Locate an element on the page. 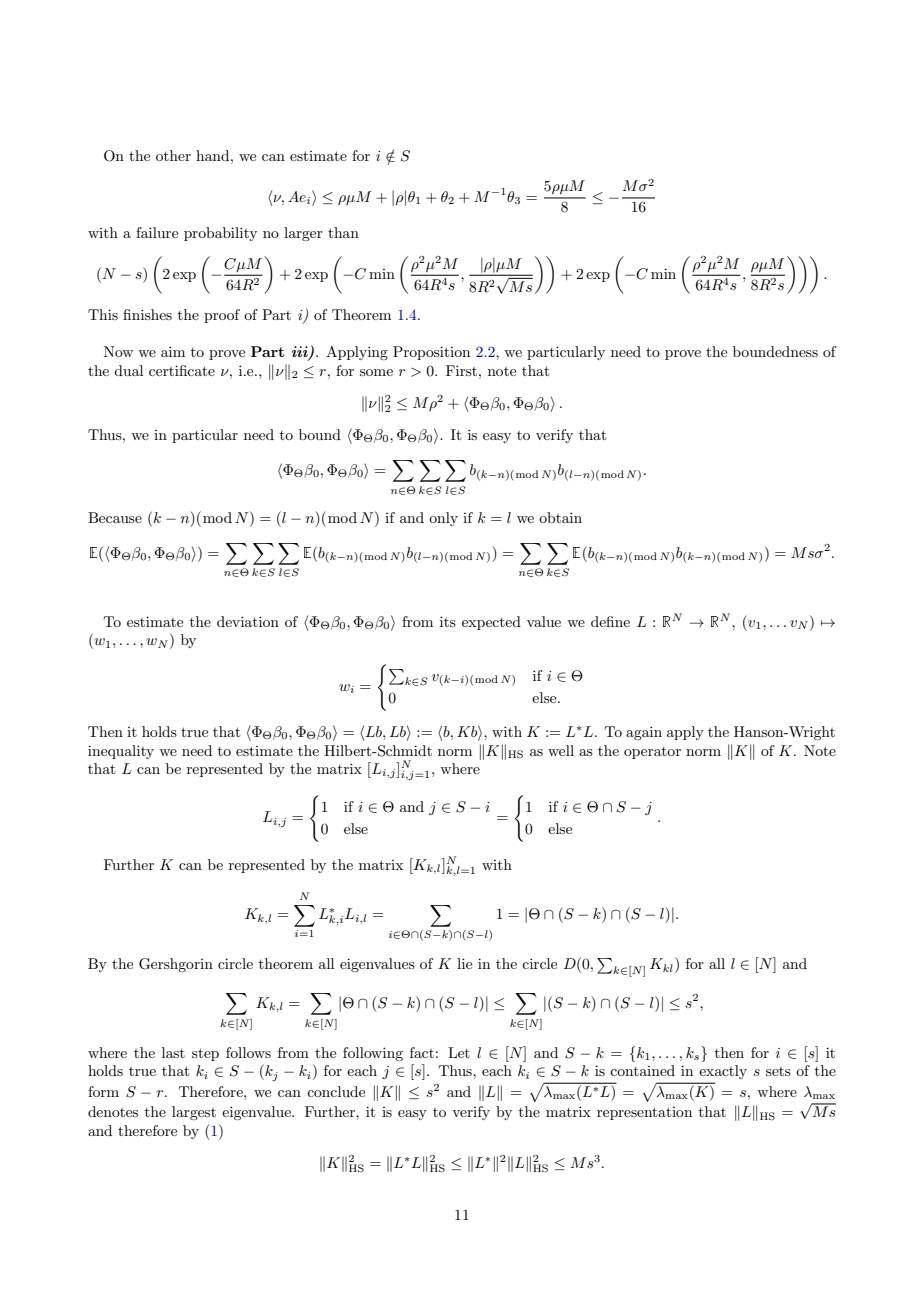 The image size is (924, 1308). largest is located at coordinates (194, 1113).
